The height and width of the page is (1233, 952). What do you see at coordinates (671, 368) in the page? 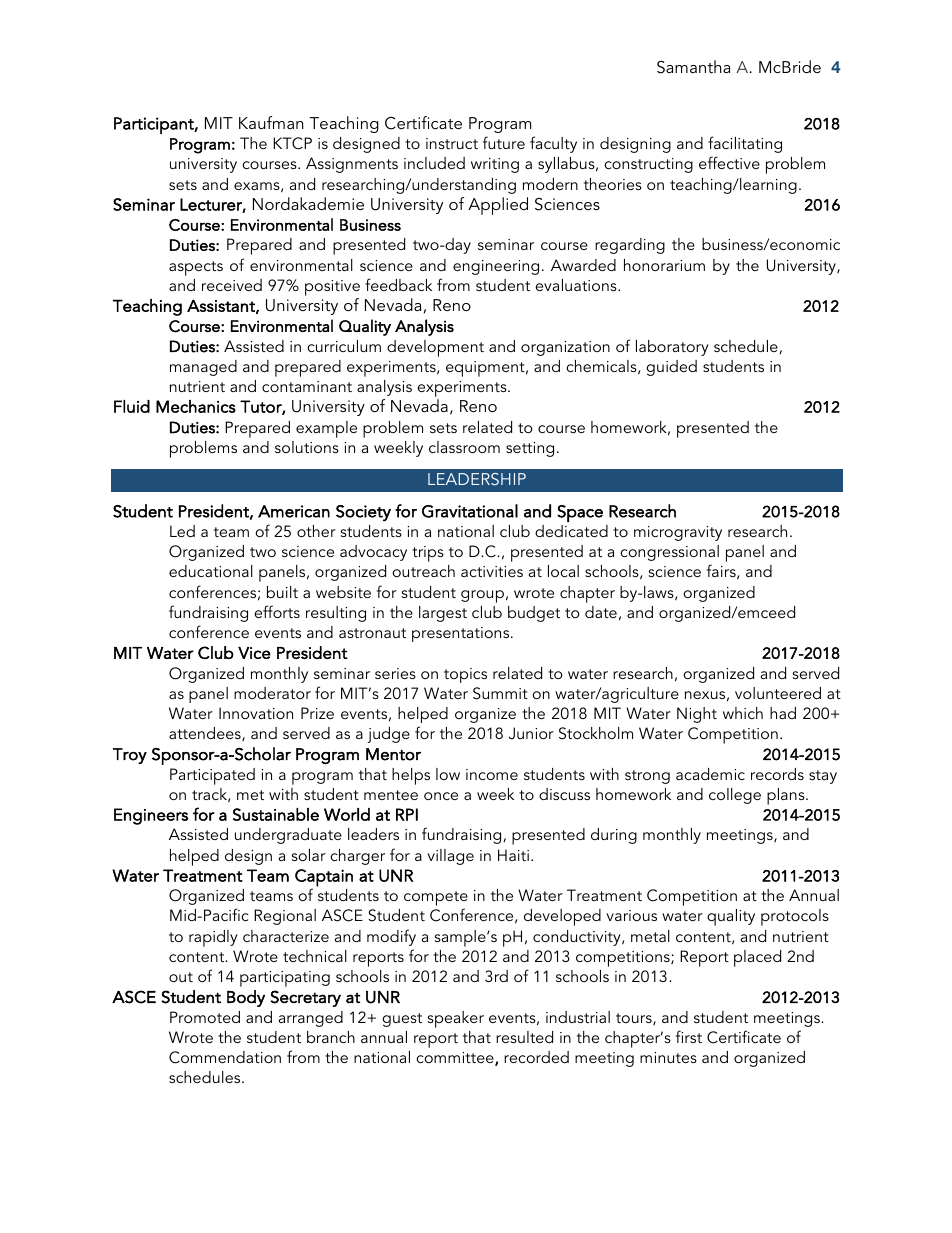
I see `guided` at bounding box center [671, 368].
